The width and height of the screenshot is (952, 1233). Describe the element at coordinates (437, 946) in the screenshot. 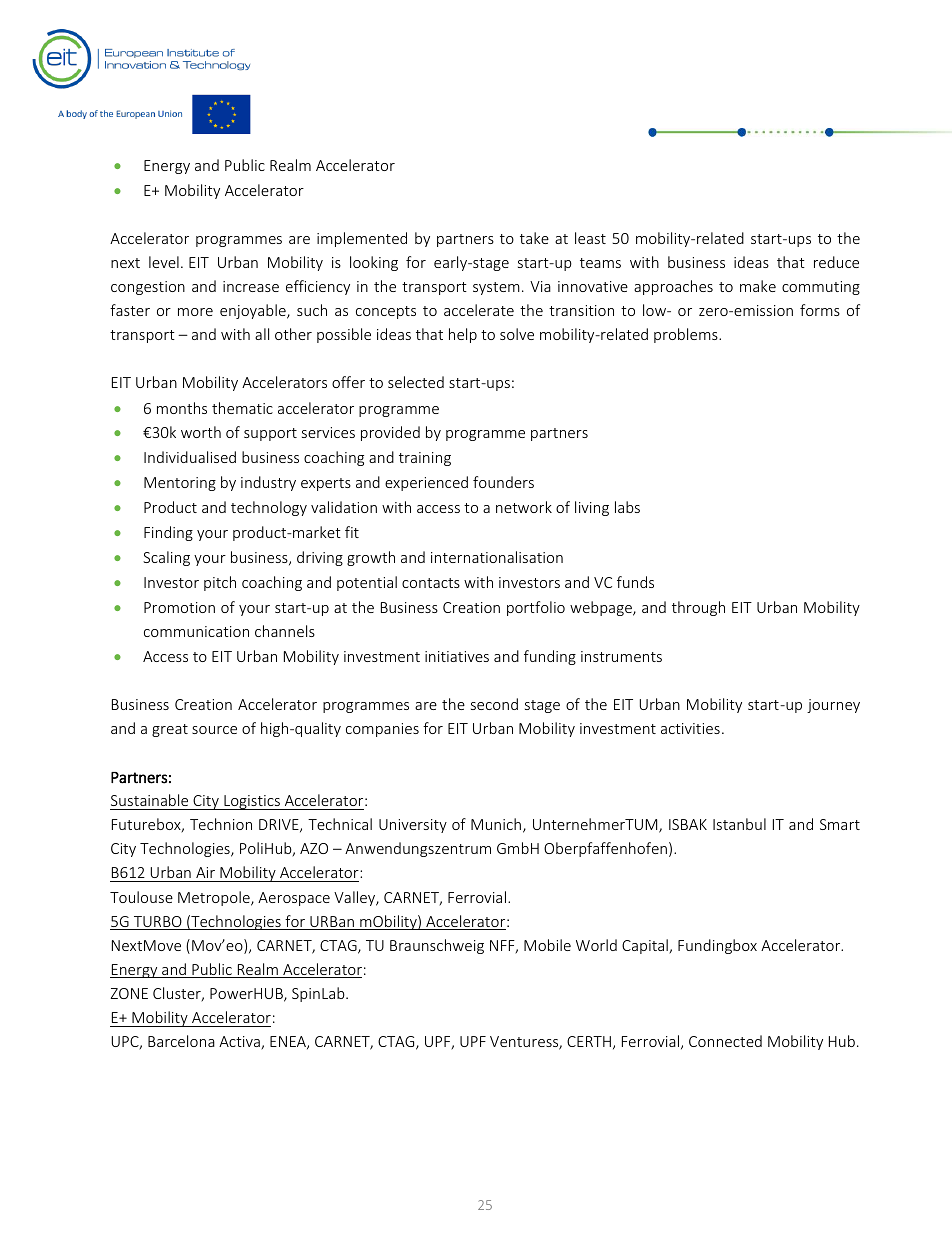

I see `Braunschweig` at that location.
